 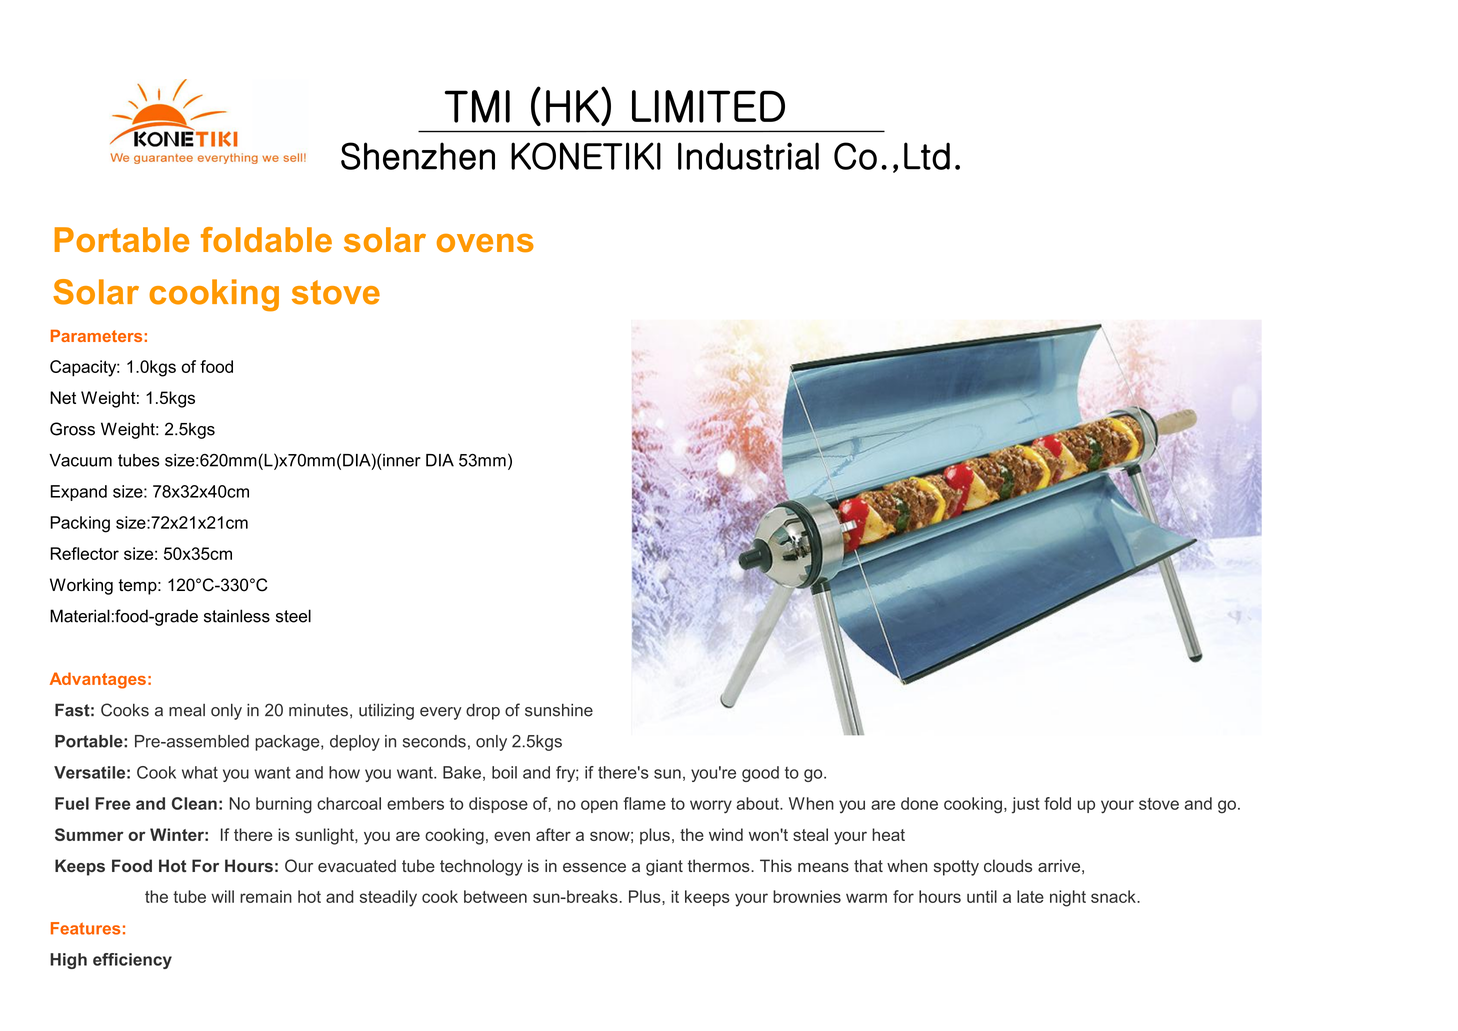 I want to click on stainless, so click(x=237, y=616).
